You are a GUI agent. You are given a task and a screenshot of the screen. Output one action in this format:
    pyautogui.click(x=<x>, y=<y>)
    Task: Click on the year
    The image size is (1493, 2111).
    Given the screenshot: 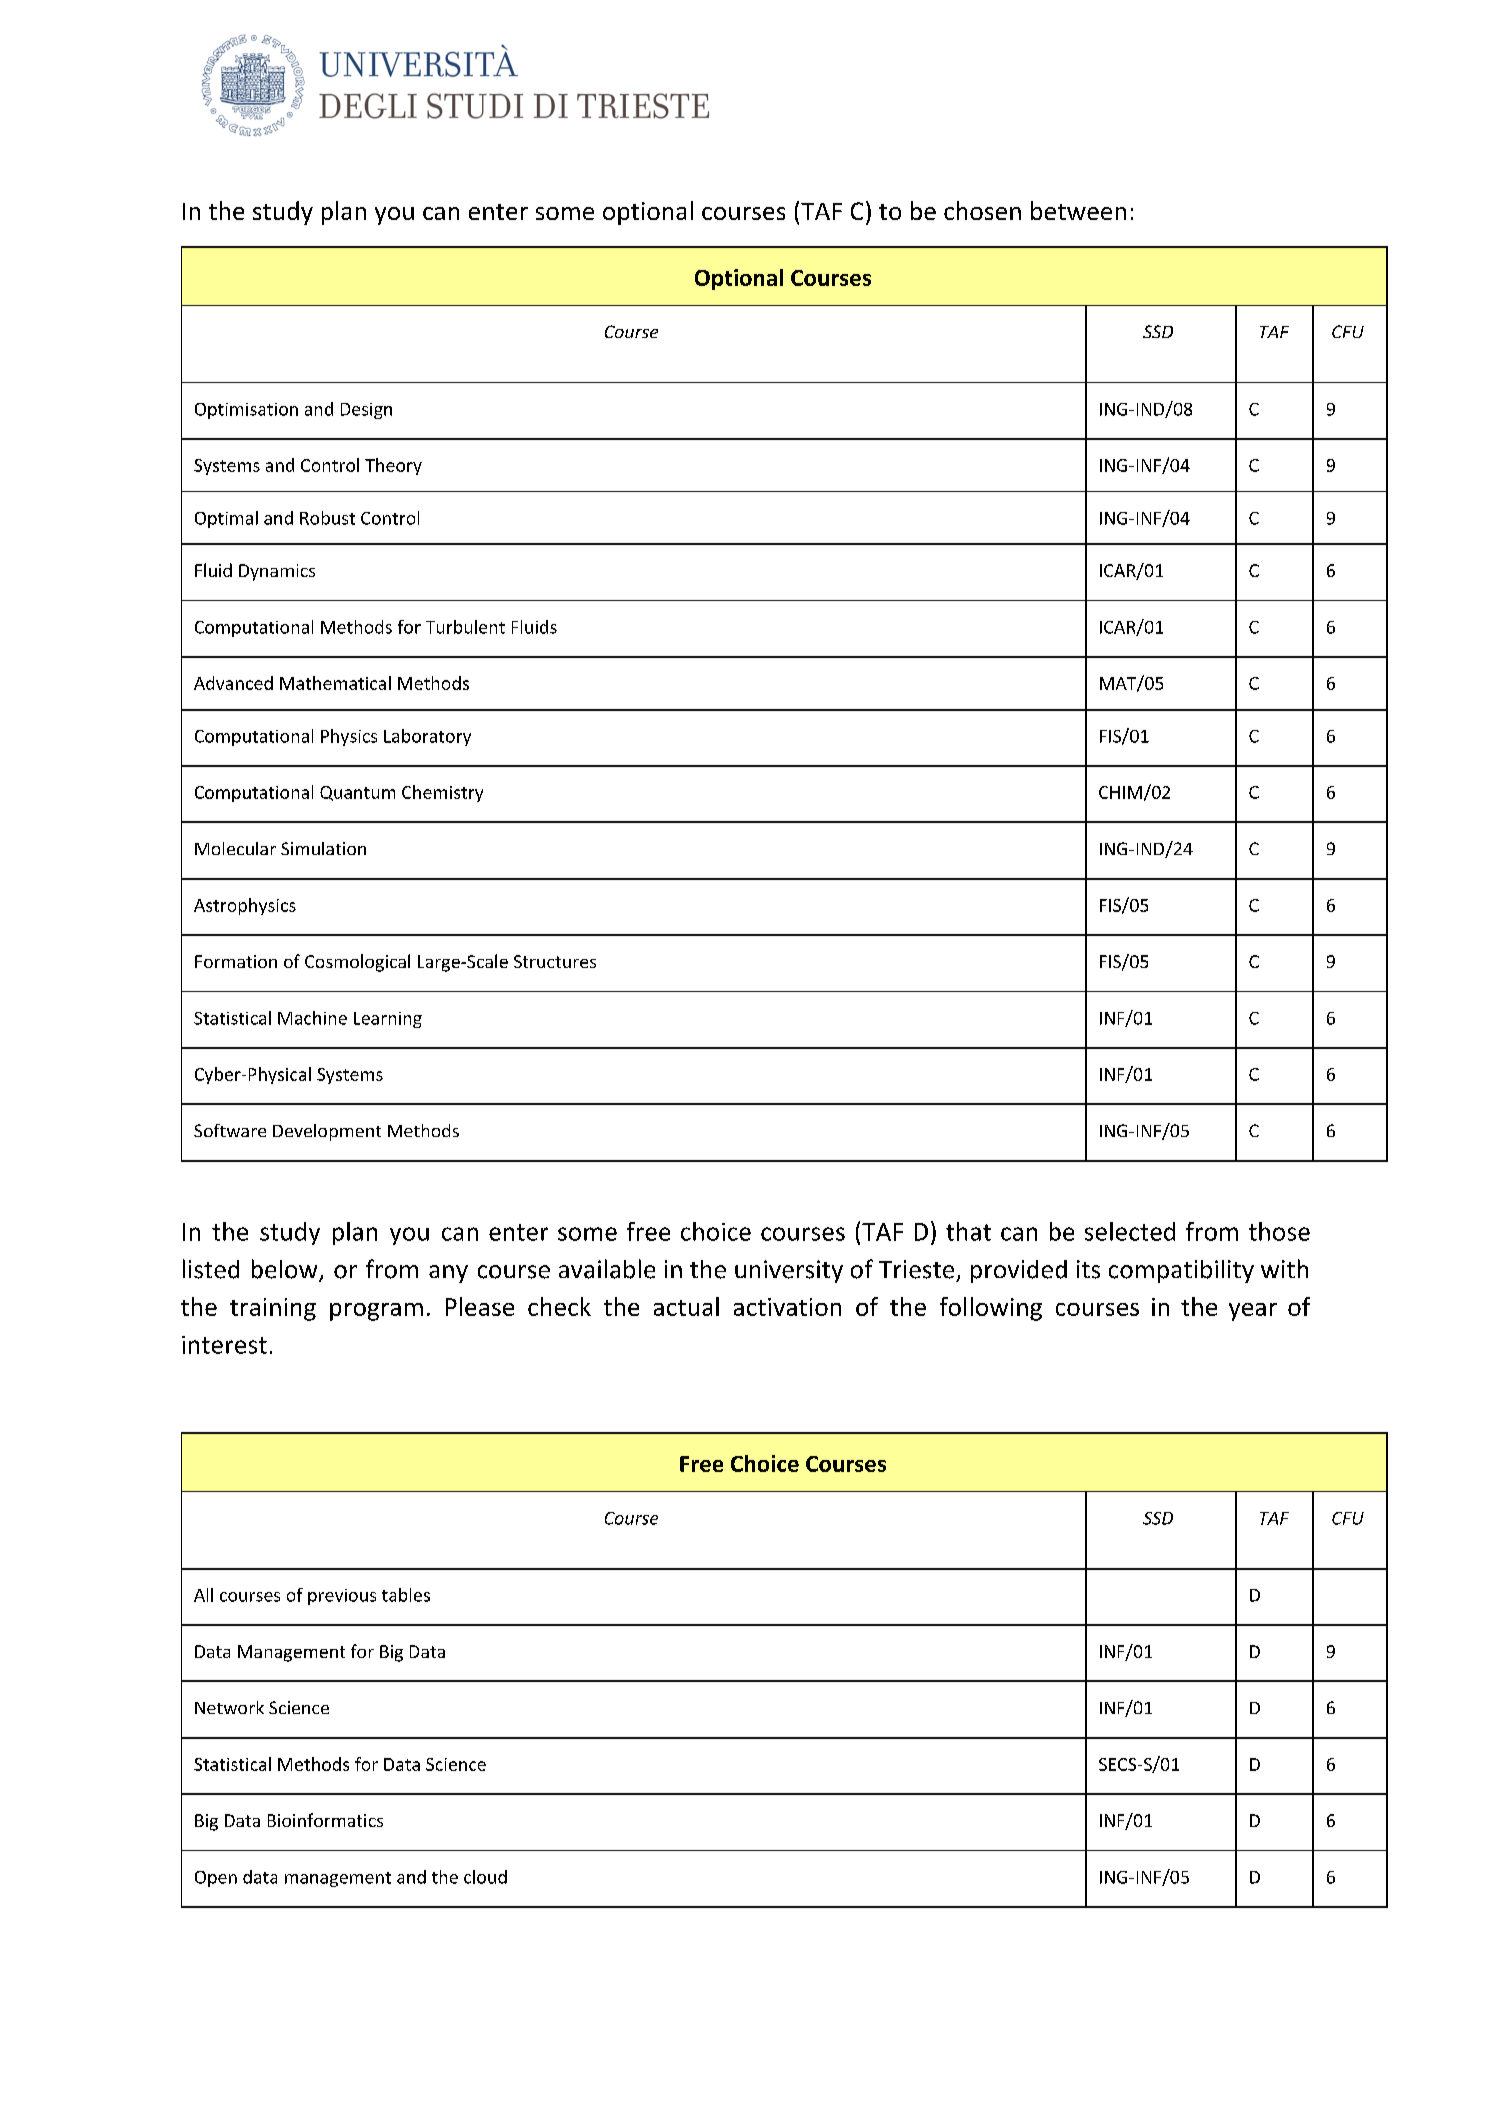 What is the action you would take?
    pyautogui.click(x=1253, y=1312)
